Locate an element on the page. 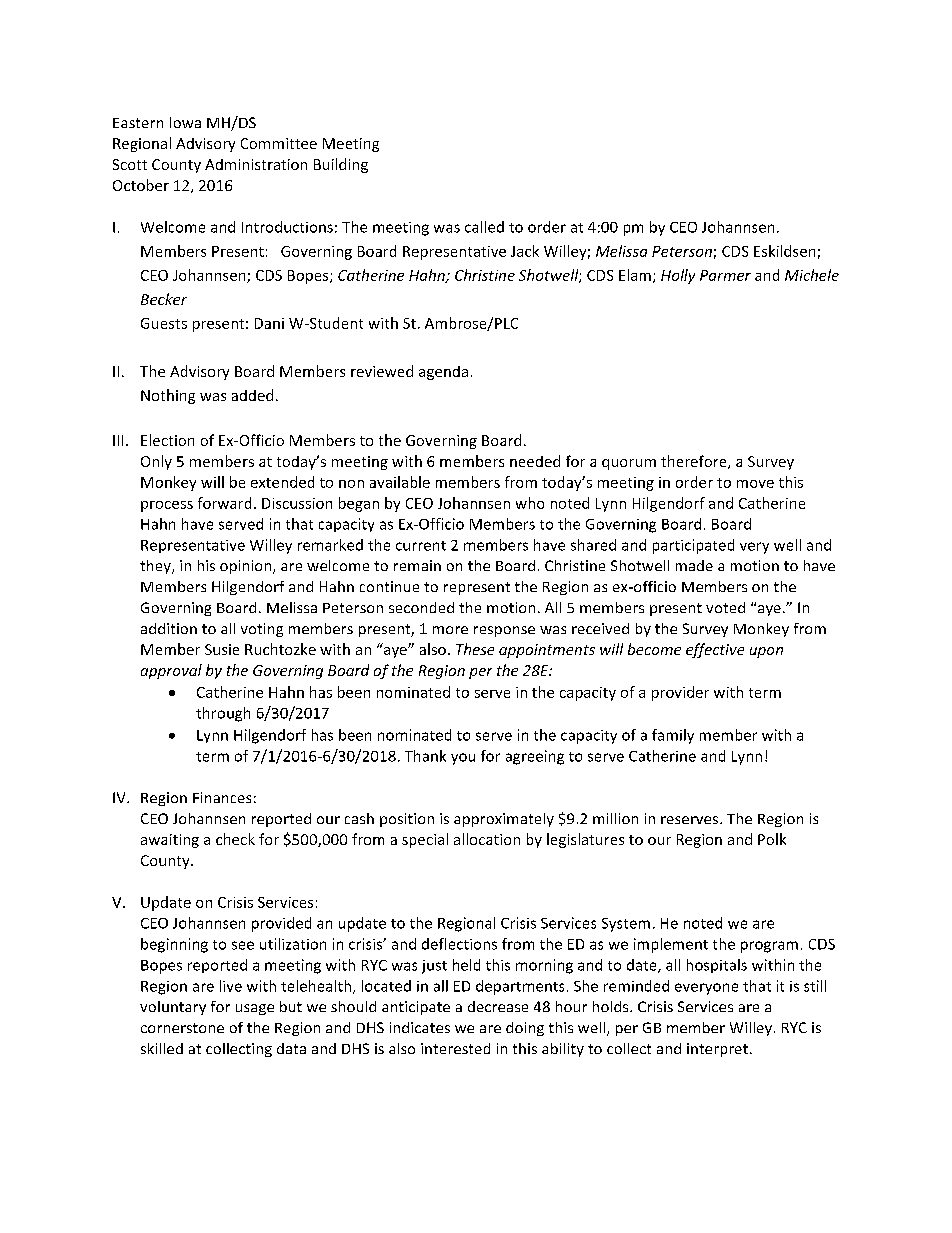 The height and width of the page is (1233, 952). Polk is located at coordinates (772, 839).
